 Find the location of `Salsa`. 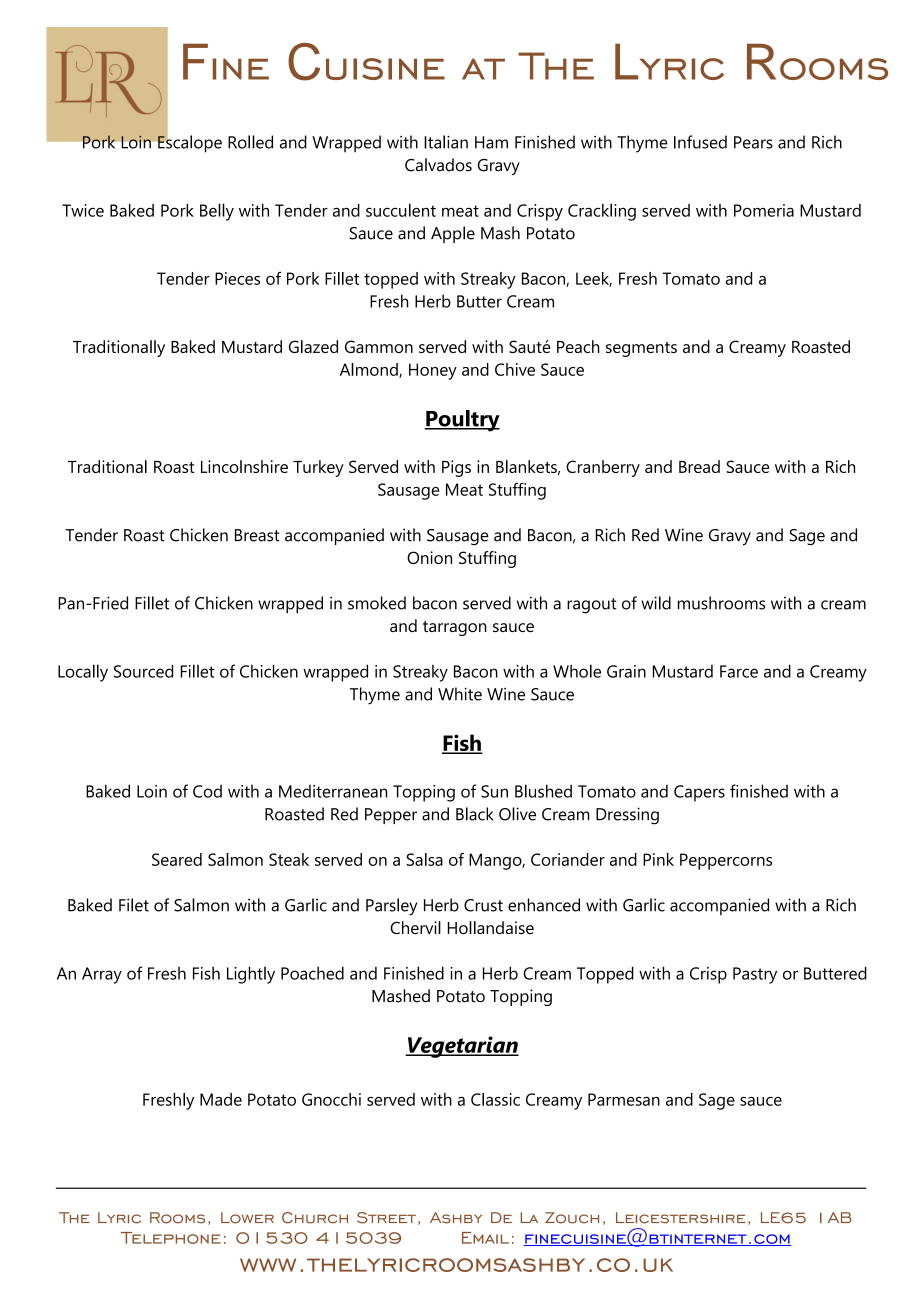

Salsa is located at coordinates (424, 859).
